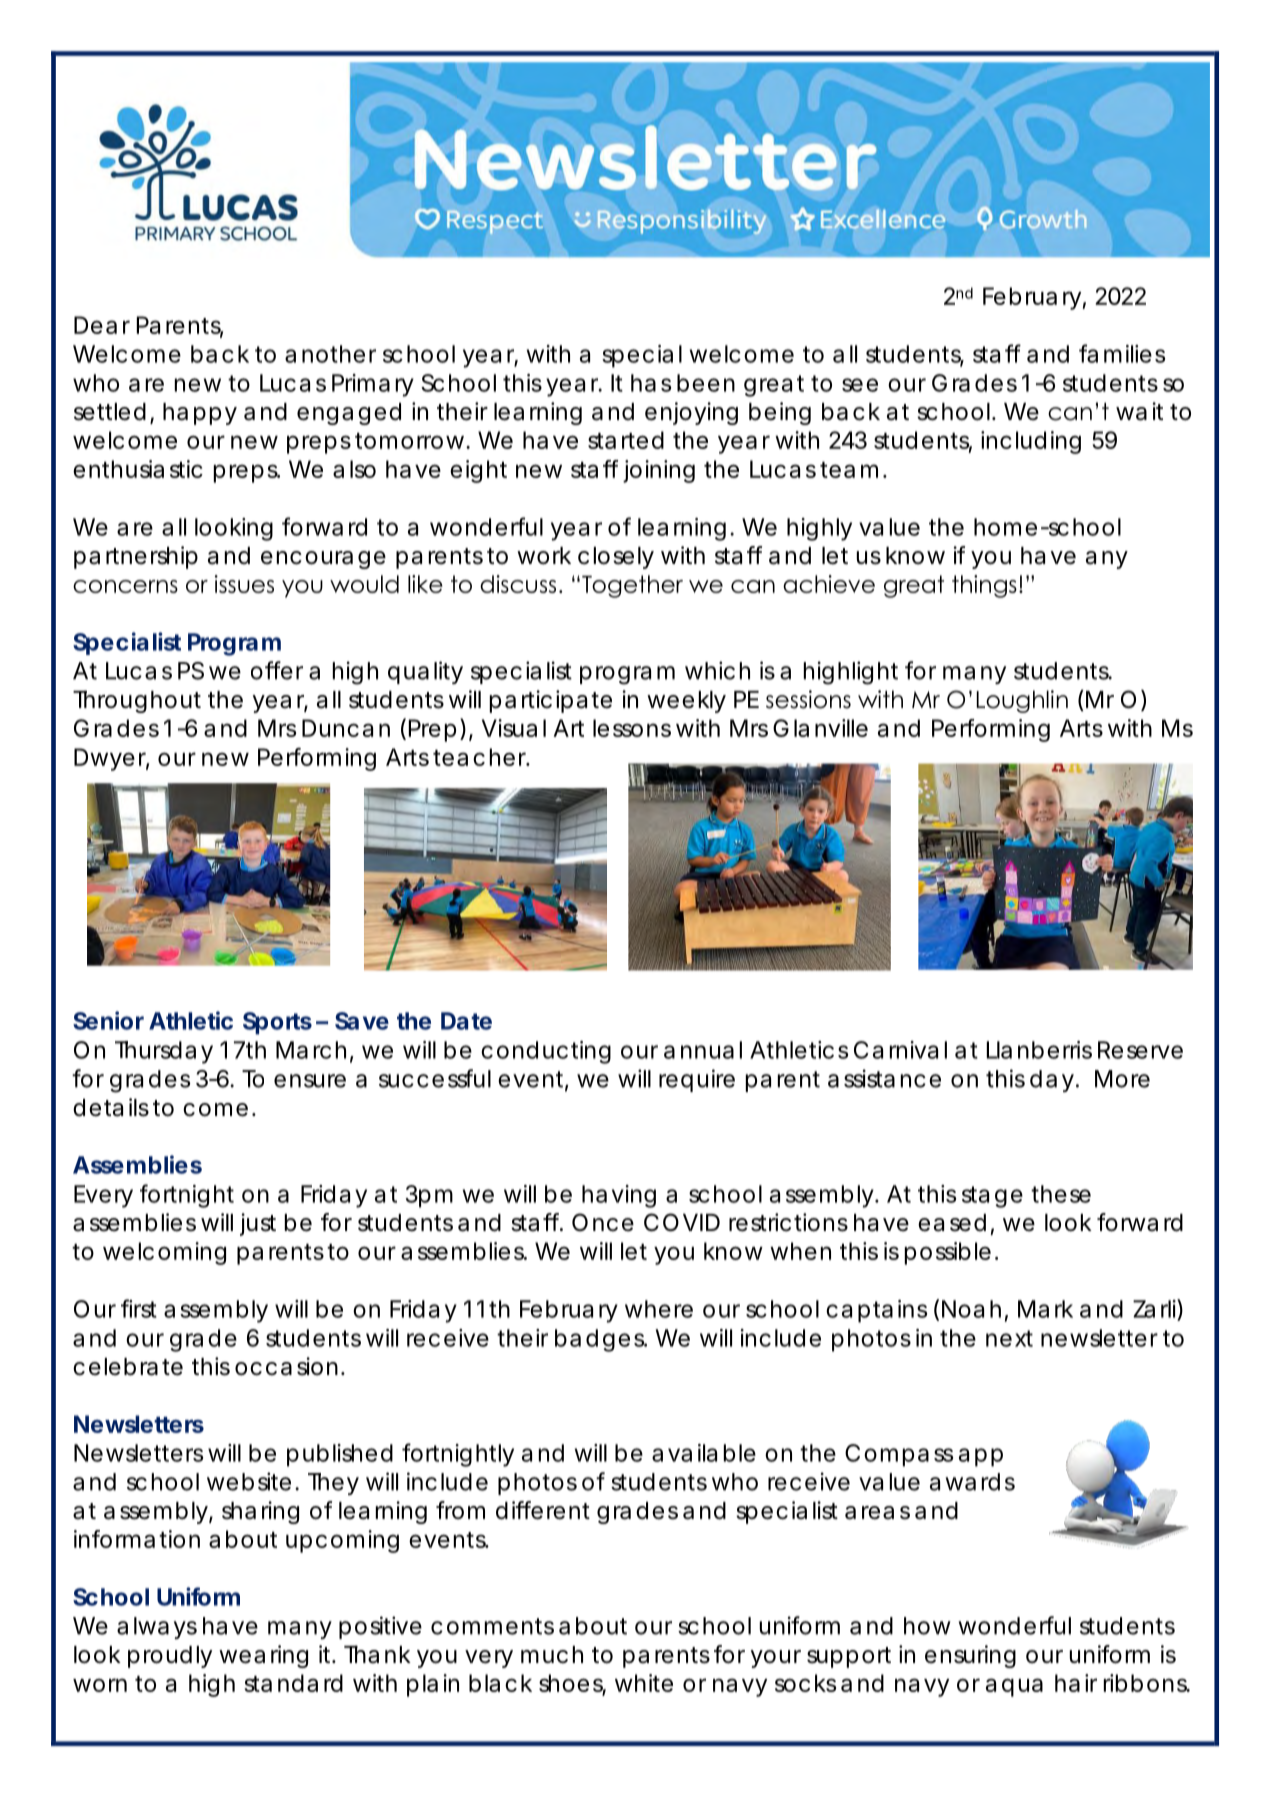 The height and width of the screenshot is (1797, 1270). What do you see at coordinates (286, 1366) in the screenshot?
I see `occasion` at bounding box center [286, 1366].
